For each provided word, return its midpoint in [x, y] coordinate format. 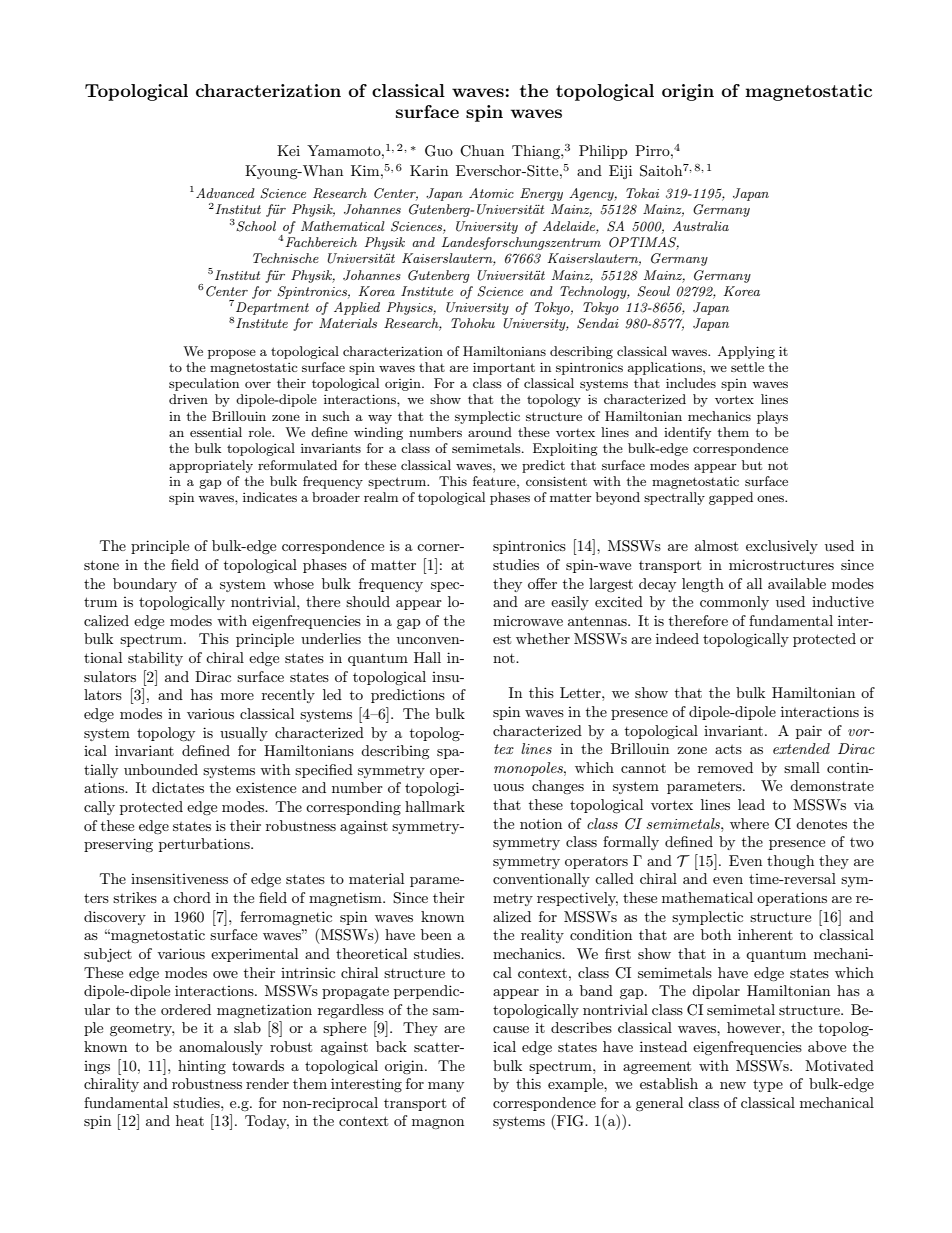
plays [772, 417]
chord [192, 897]
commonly [734, 603]
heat [190, 1120]
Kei [288, 150]
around [490, 432]
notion [541, 824]
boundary [145, 585]
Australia [700, 226]
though [790, 862]
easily [570, 603]
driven [188, 399]
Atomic [491, 193]
